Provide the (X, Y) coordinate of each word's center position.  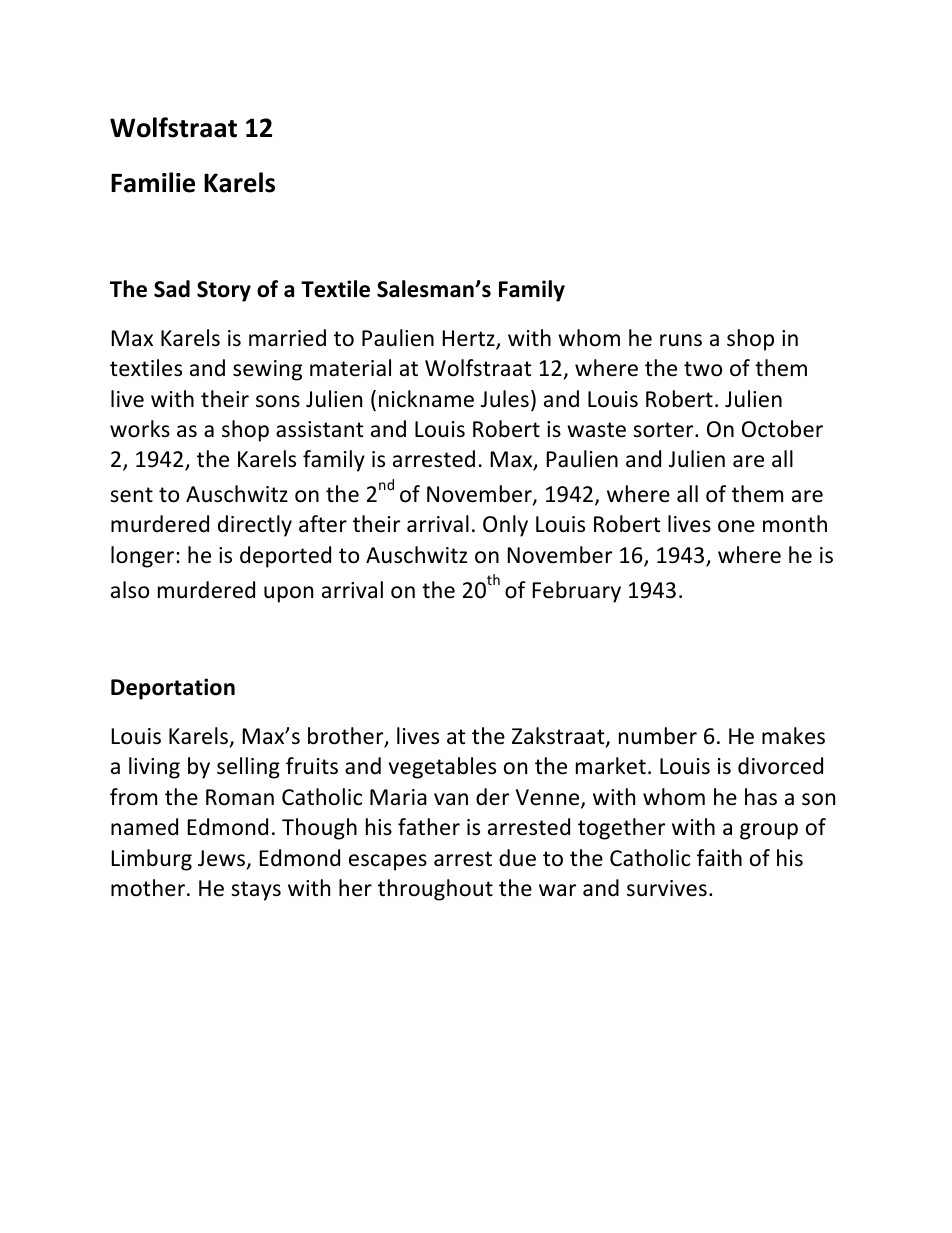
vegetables (442, 768)
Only (505, 526)
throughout (435, 890)
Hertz (470, 339)
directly (255, 526)
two (703, 369)
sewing (267, 370)
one (736, 526)
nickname (426, 399)
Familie (153, 182)
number (658, 736)
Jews (221, 858)
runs (681, 340)
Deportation (173, 689)
